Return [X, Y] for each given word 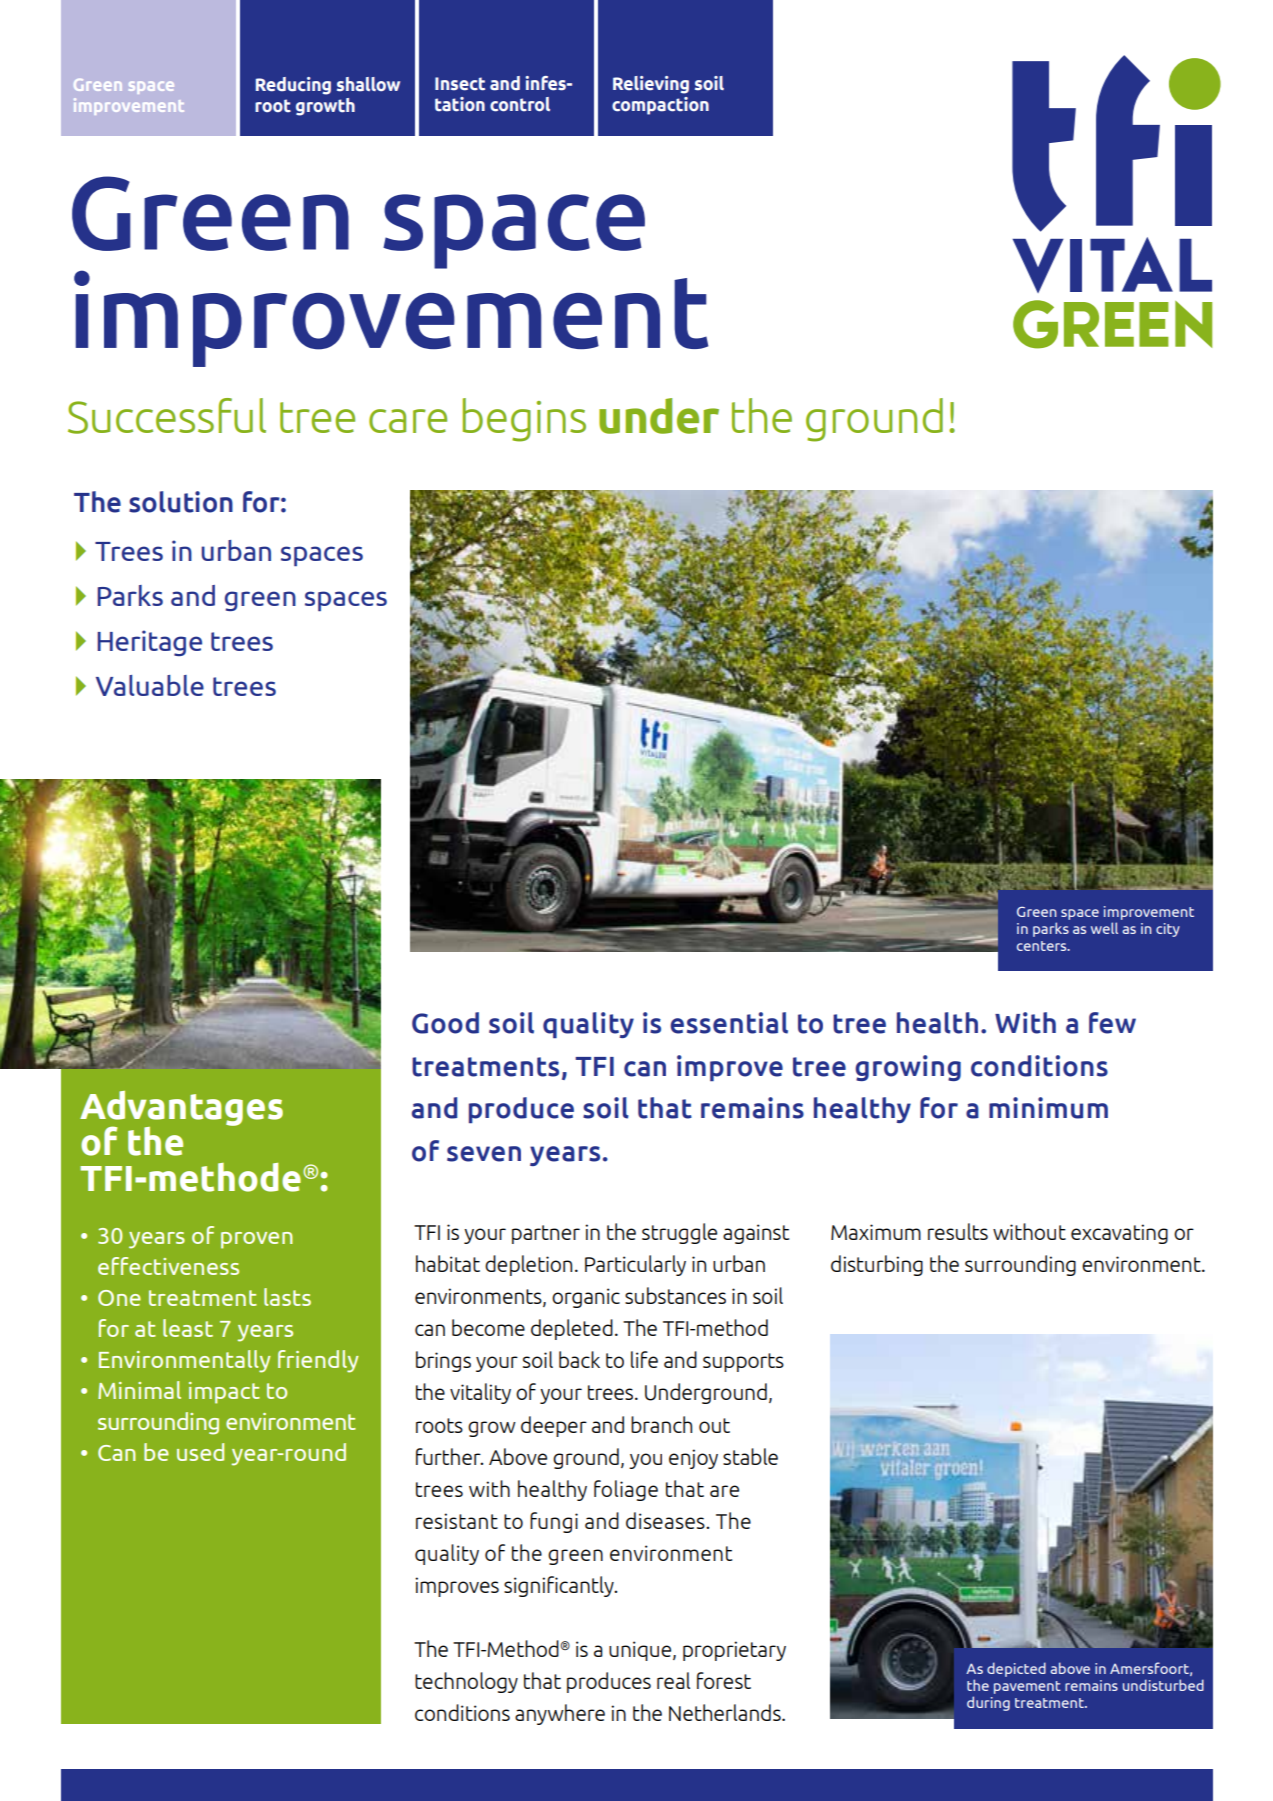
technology [466, 1682]
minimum [1048, 1108]
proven [257, 1240]
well [1104, 928]
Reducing [293, 86]
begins [524, 420]
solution [181, 502]
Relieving [651, 85]
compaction [660, 106]
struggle [679, 1233]
